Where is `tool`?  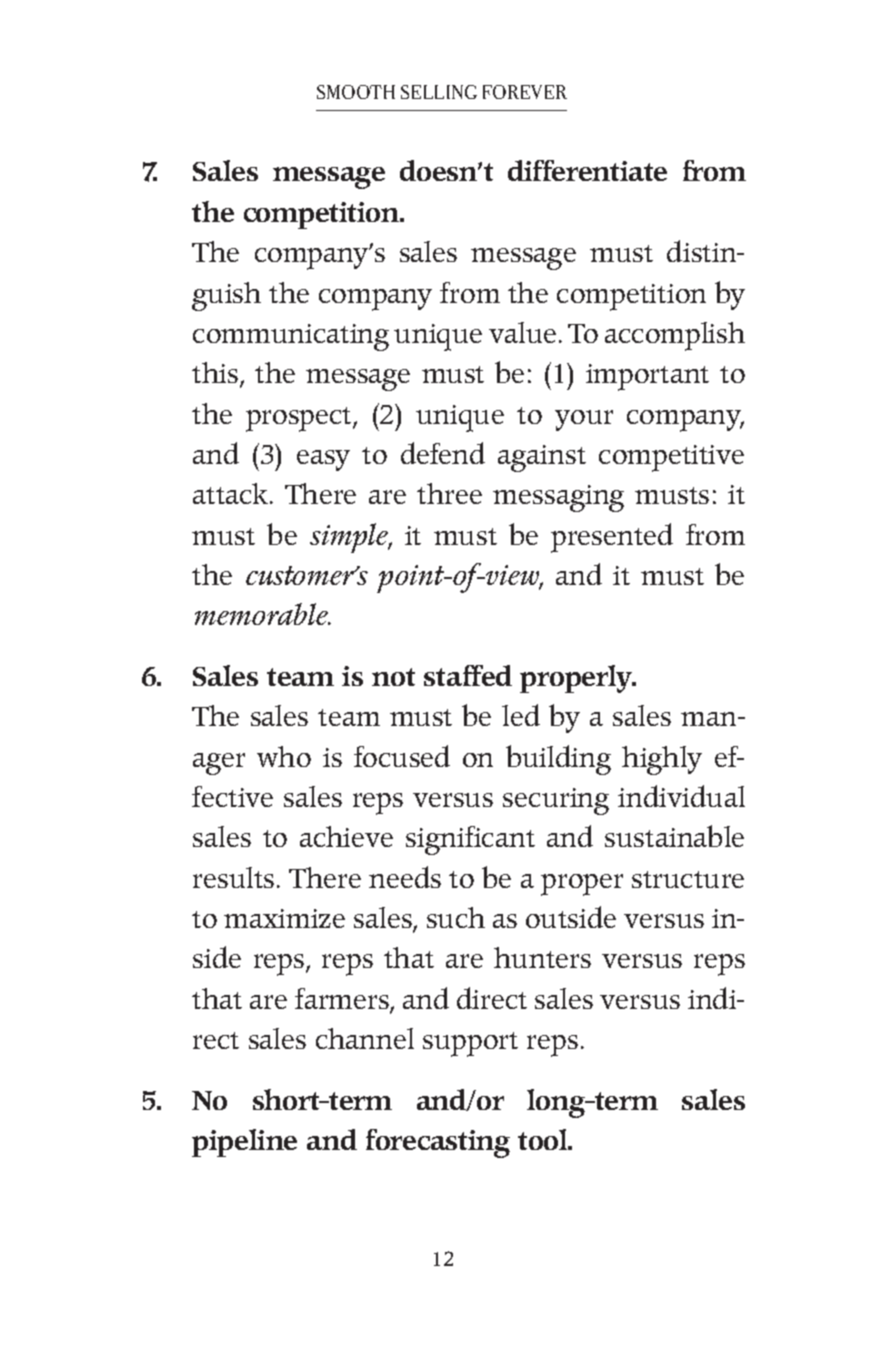 tool is located at coordinates (544, 1139).
